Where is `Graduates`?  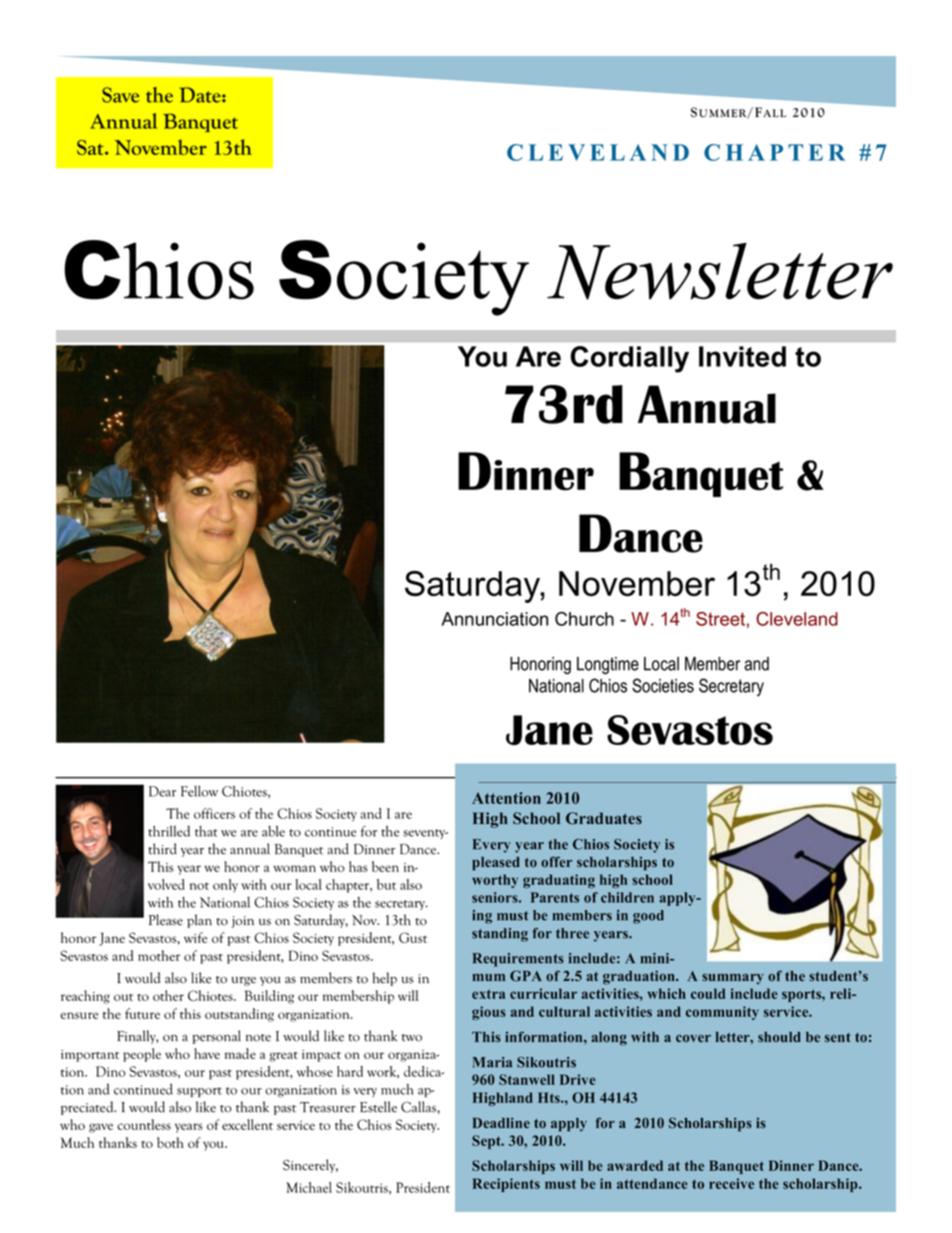
Graduates is located at coordinates (604, 818).
